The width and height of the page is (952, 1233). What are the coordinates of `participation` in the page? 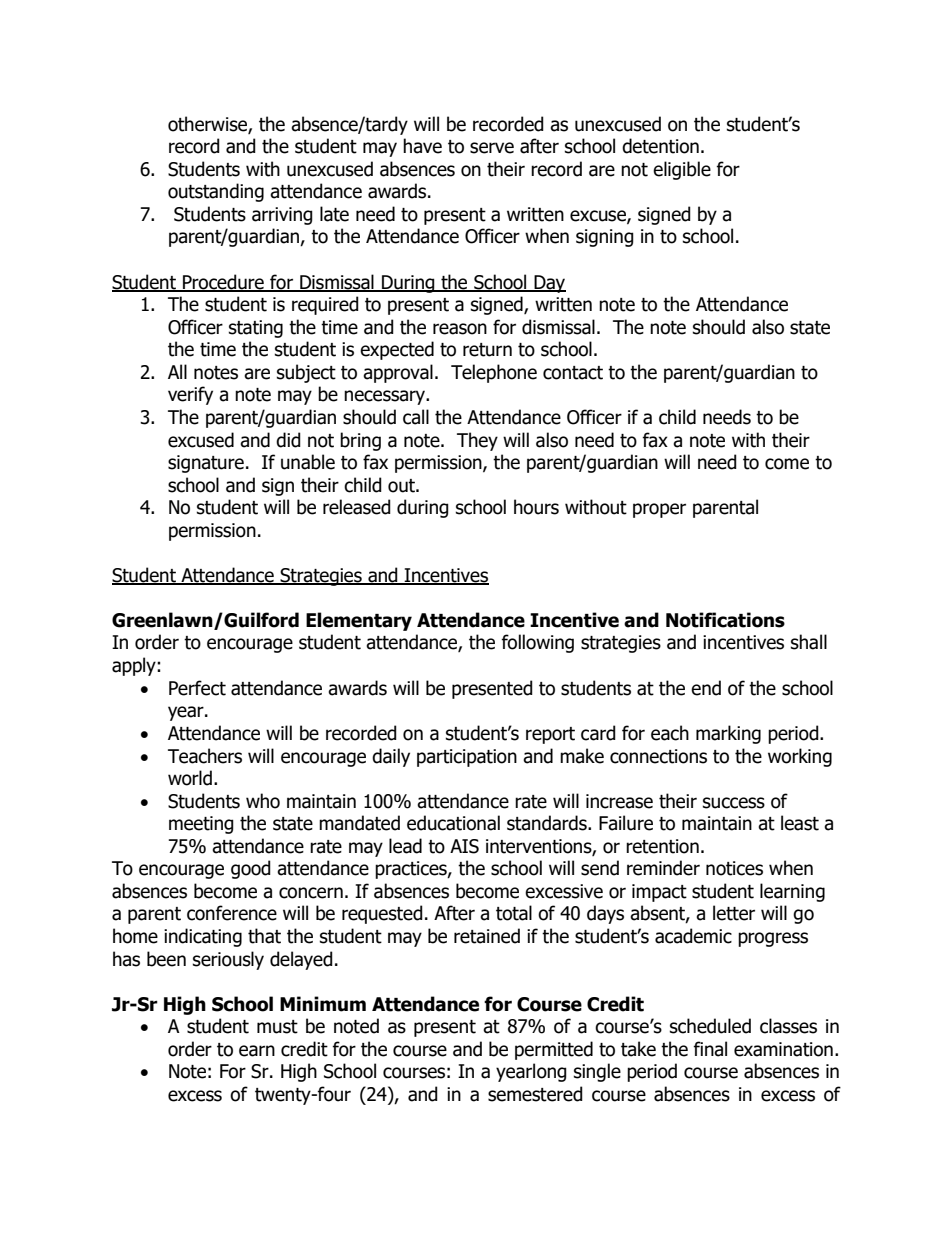 It's located at (467, 758).
